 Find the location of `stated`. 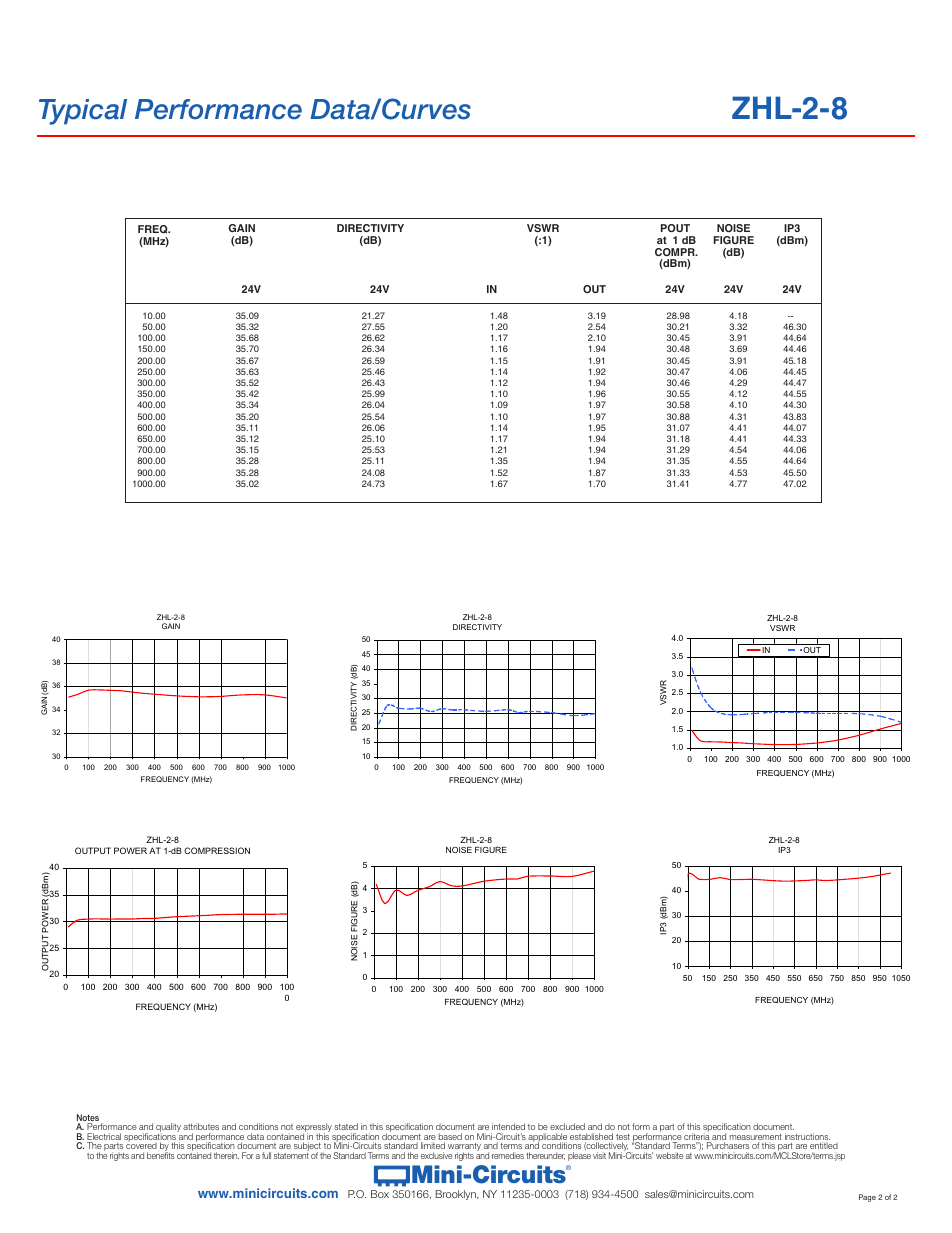

stated is located at coordinates (346, 1126).
